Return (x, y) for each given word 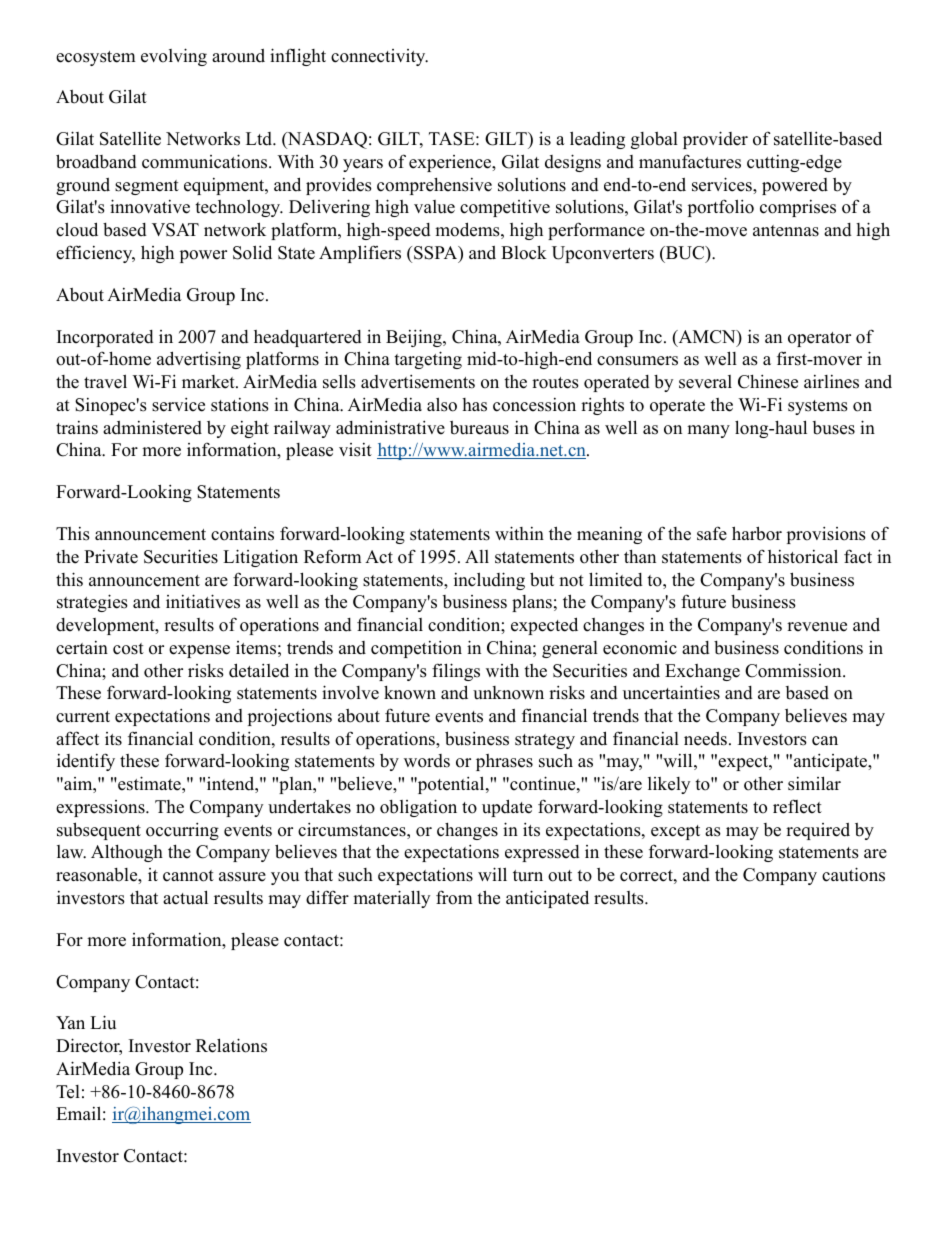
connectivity (379, 57)
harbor (757, 533)
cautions (853, 874)
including (489, 581)
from (454, 897)
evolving (174, 57)
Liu (103, 1022)
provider (715, 140)
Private (111, 557)
